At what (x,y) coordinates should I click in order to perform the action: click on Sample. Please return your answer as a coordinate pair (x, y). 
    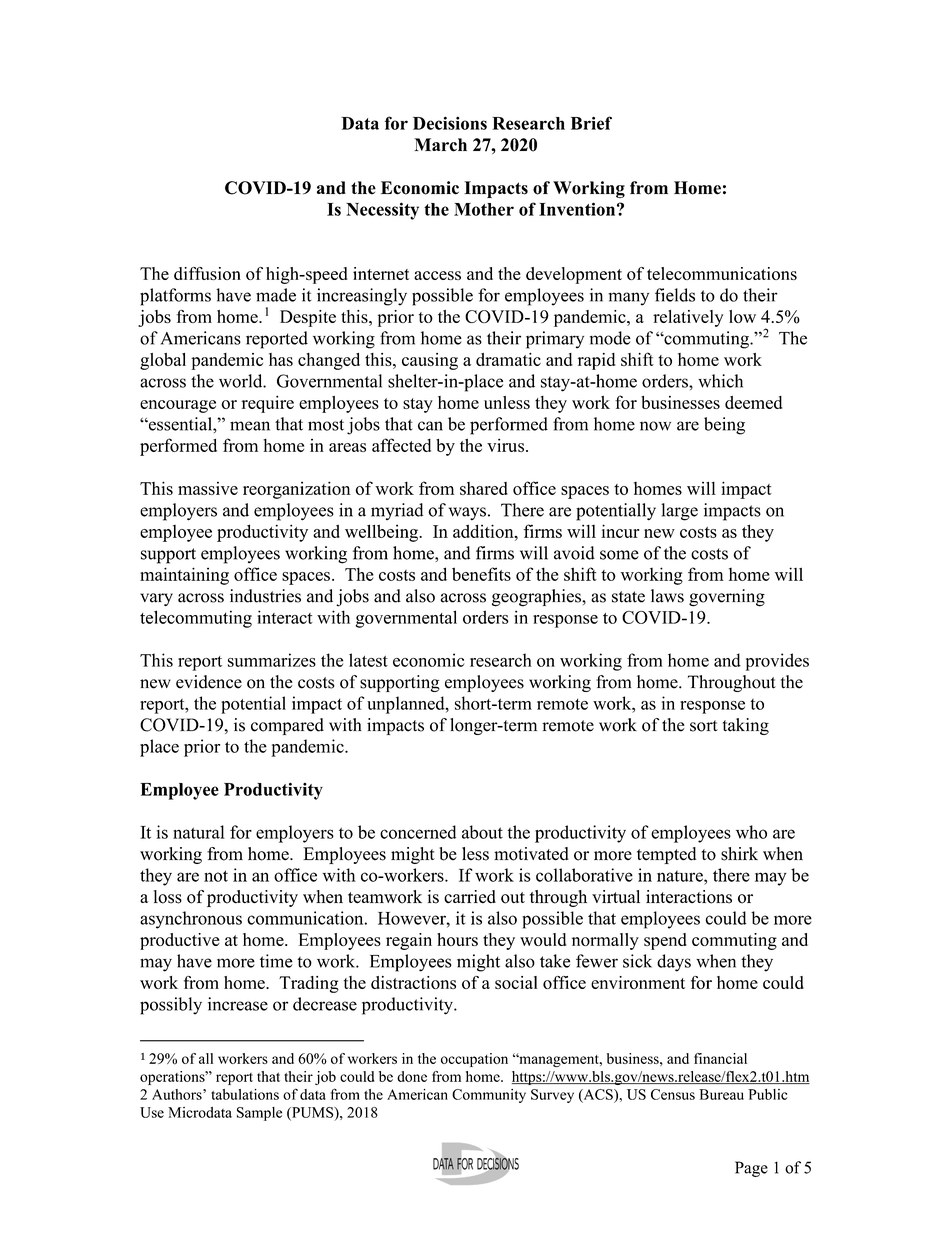
    Looking at the image, I should click on (259, 1114).
